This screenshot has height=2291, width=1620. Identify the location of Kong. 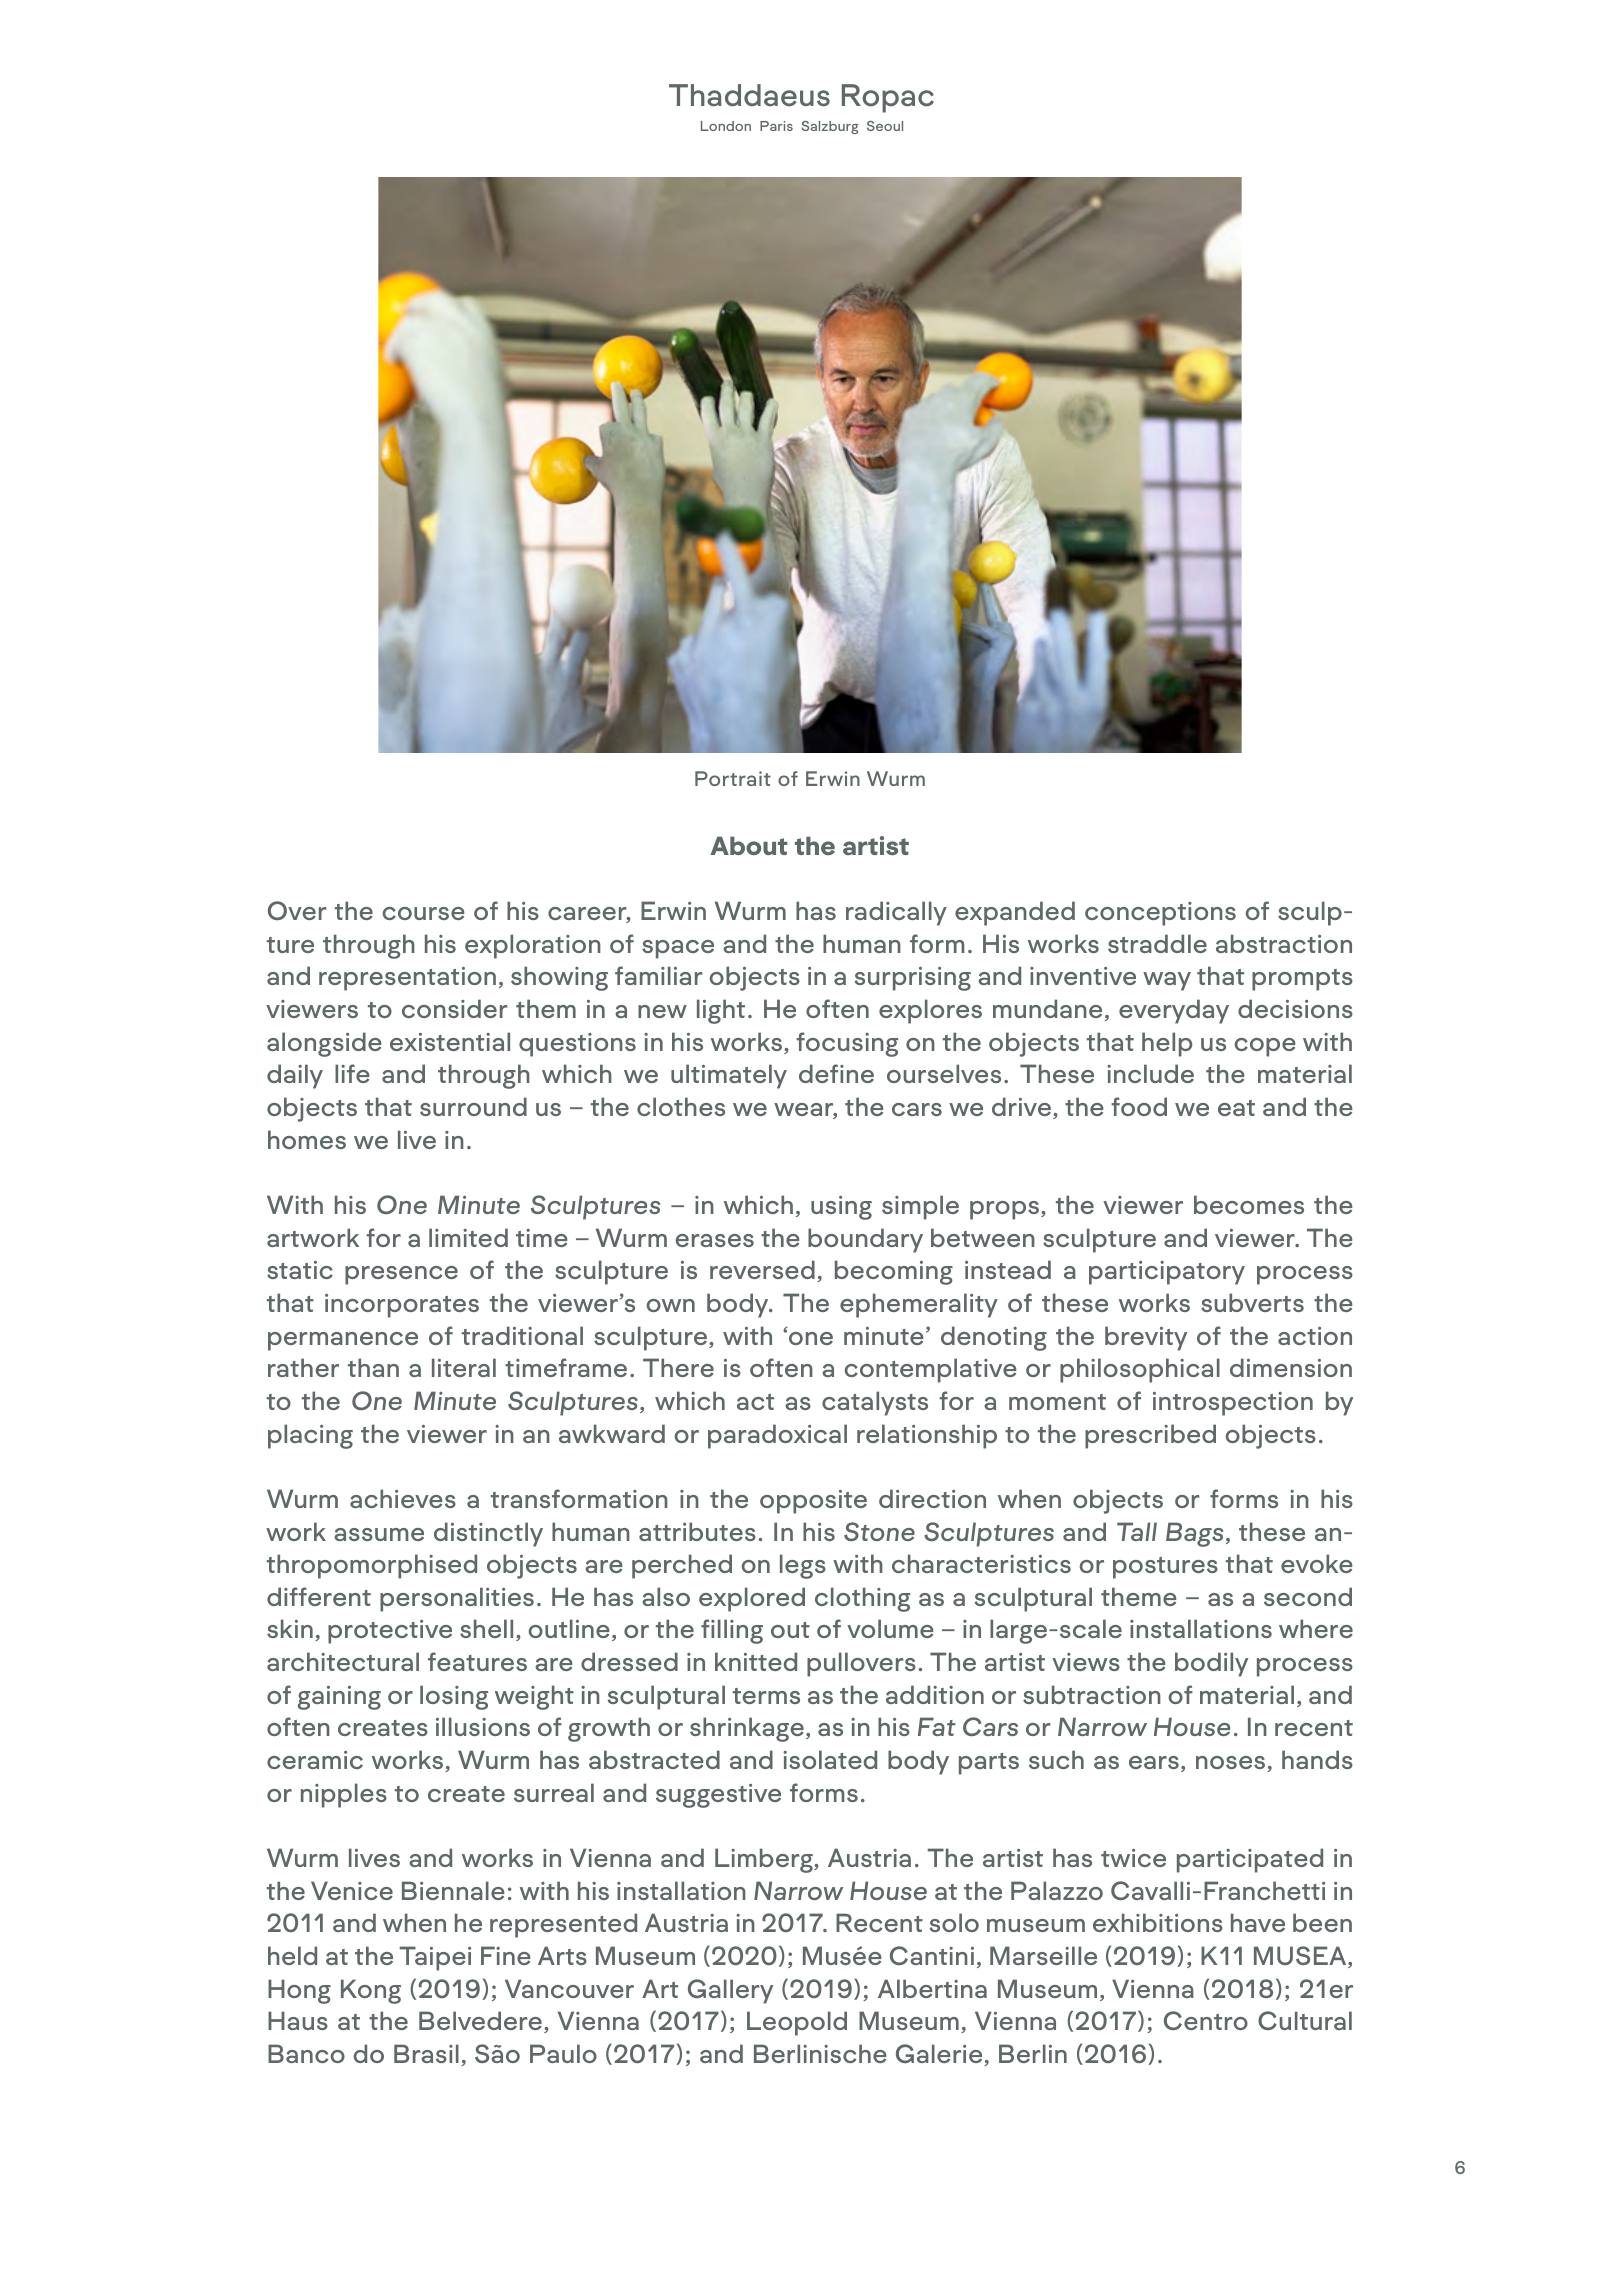
(371, 1991).
